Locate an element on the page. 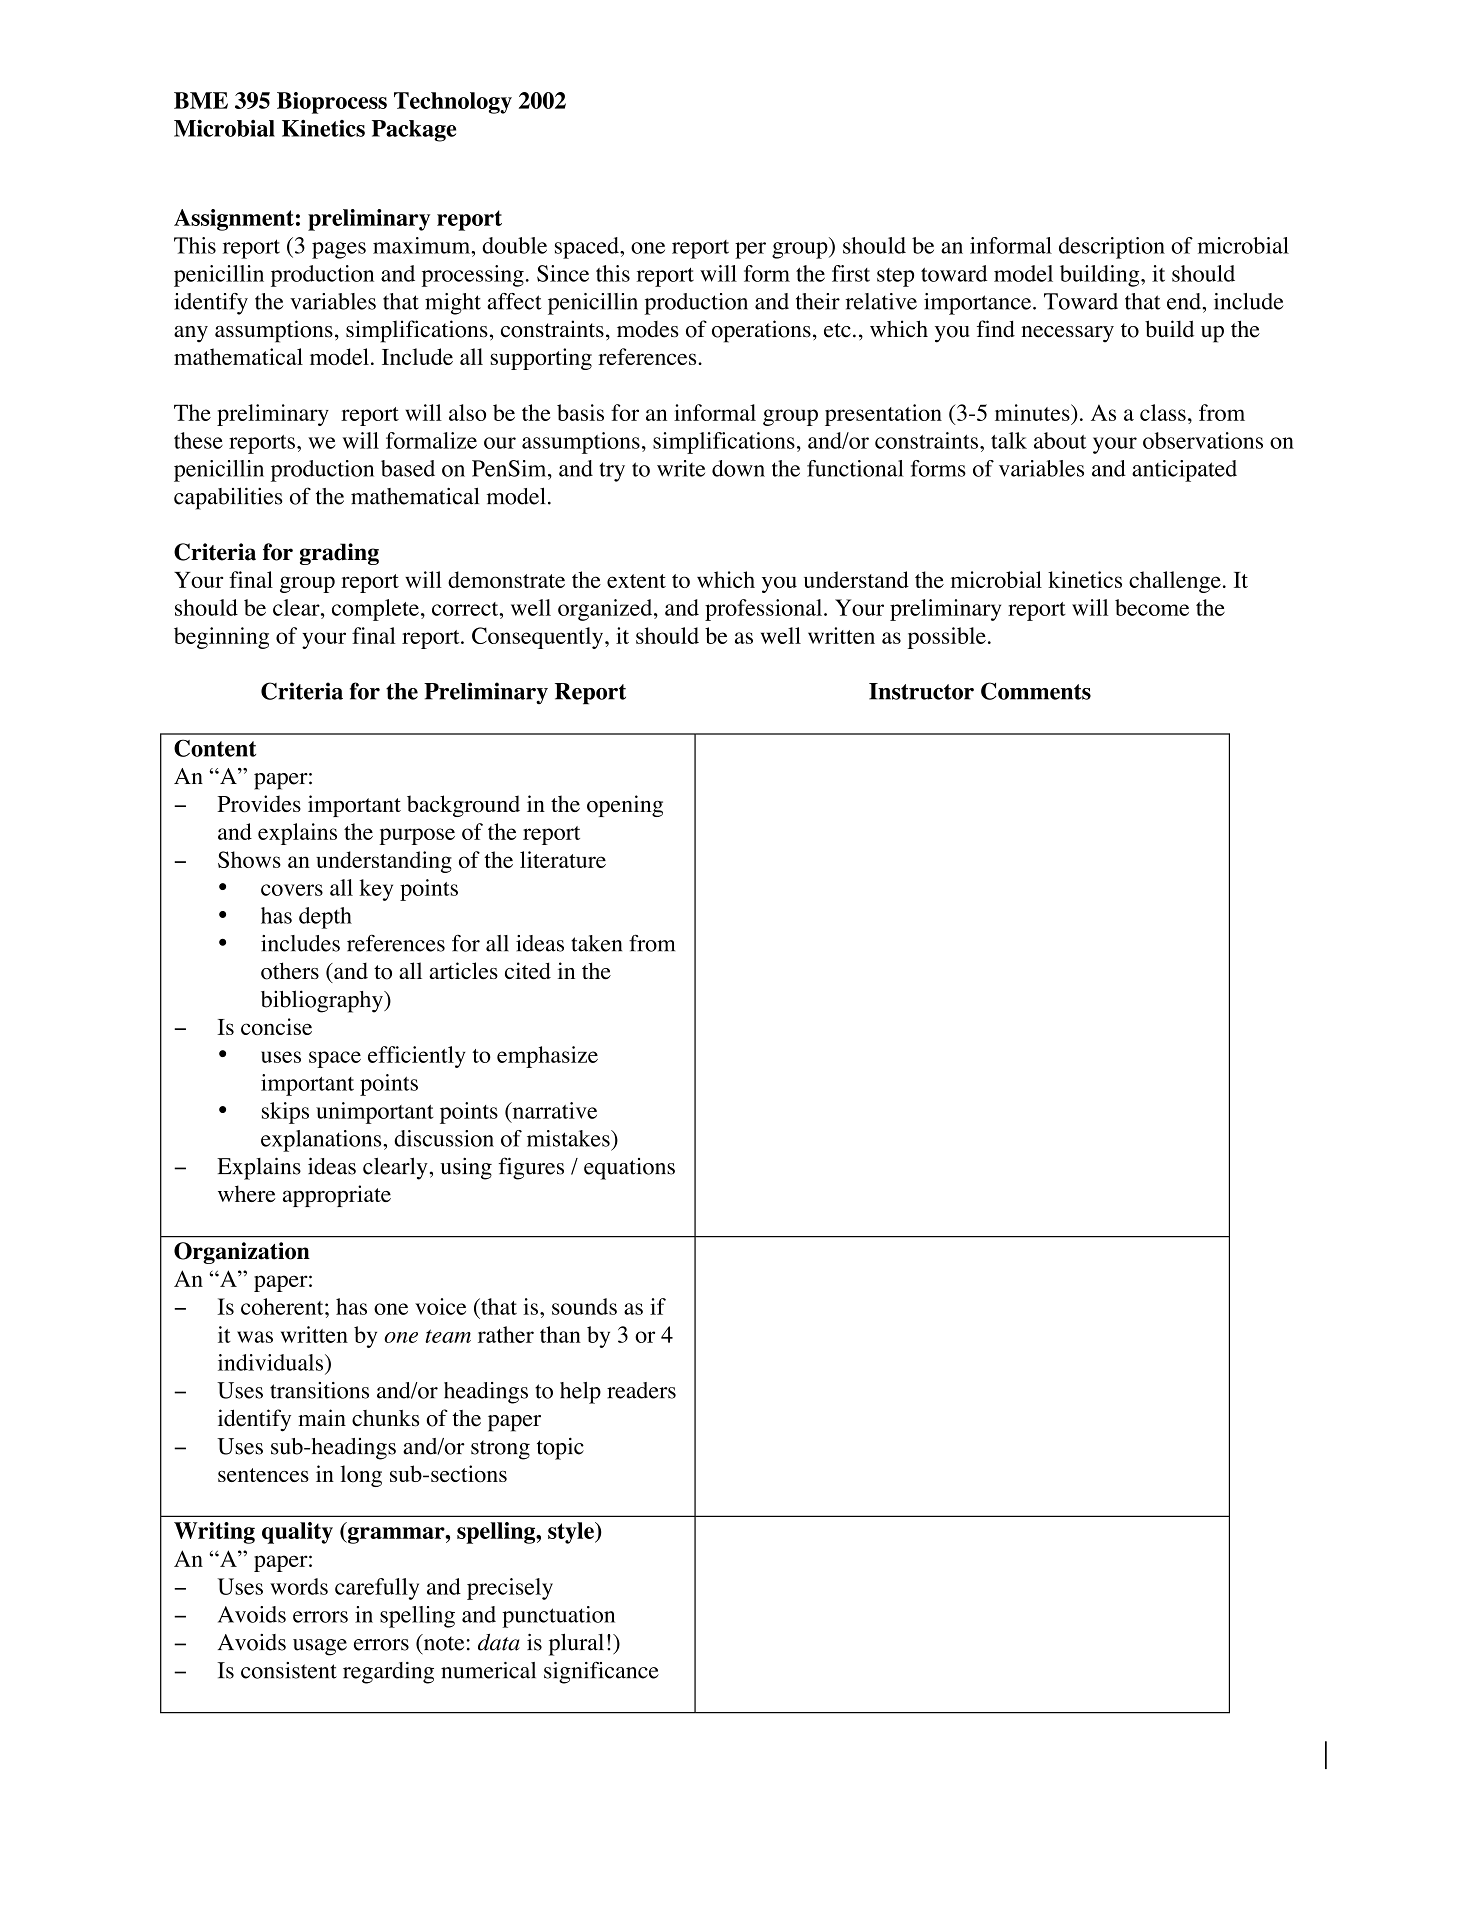 This document has height=1911, width=1477. concise is located at coordinates (276, 1026).
